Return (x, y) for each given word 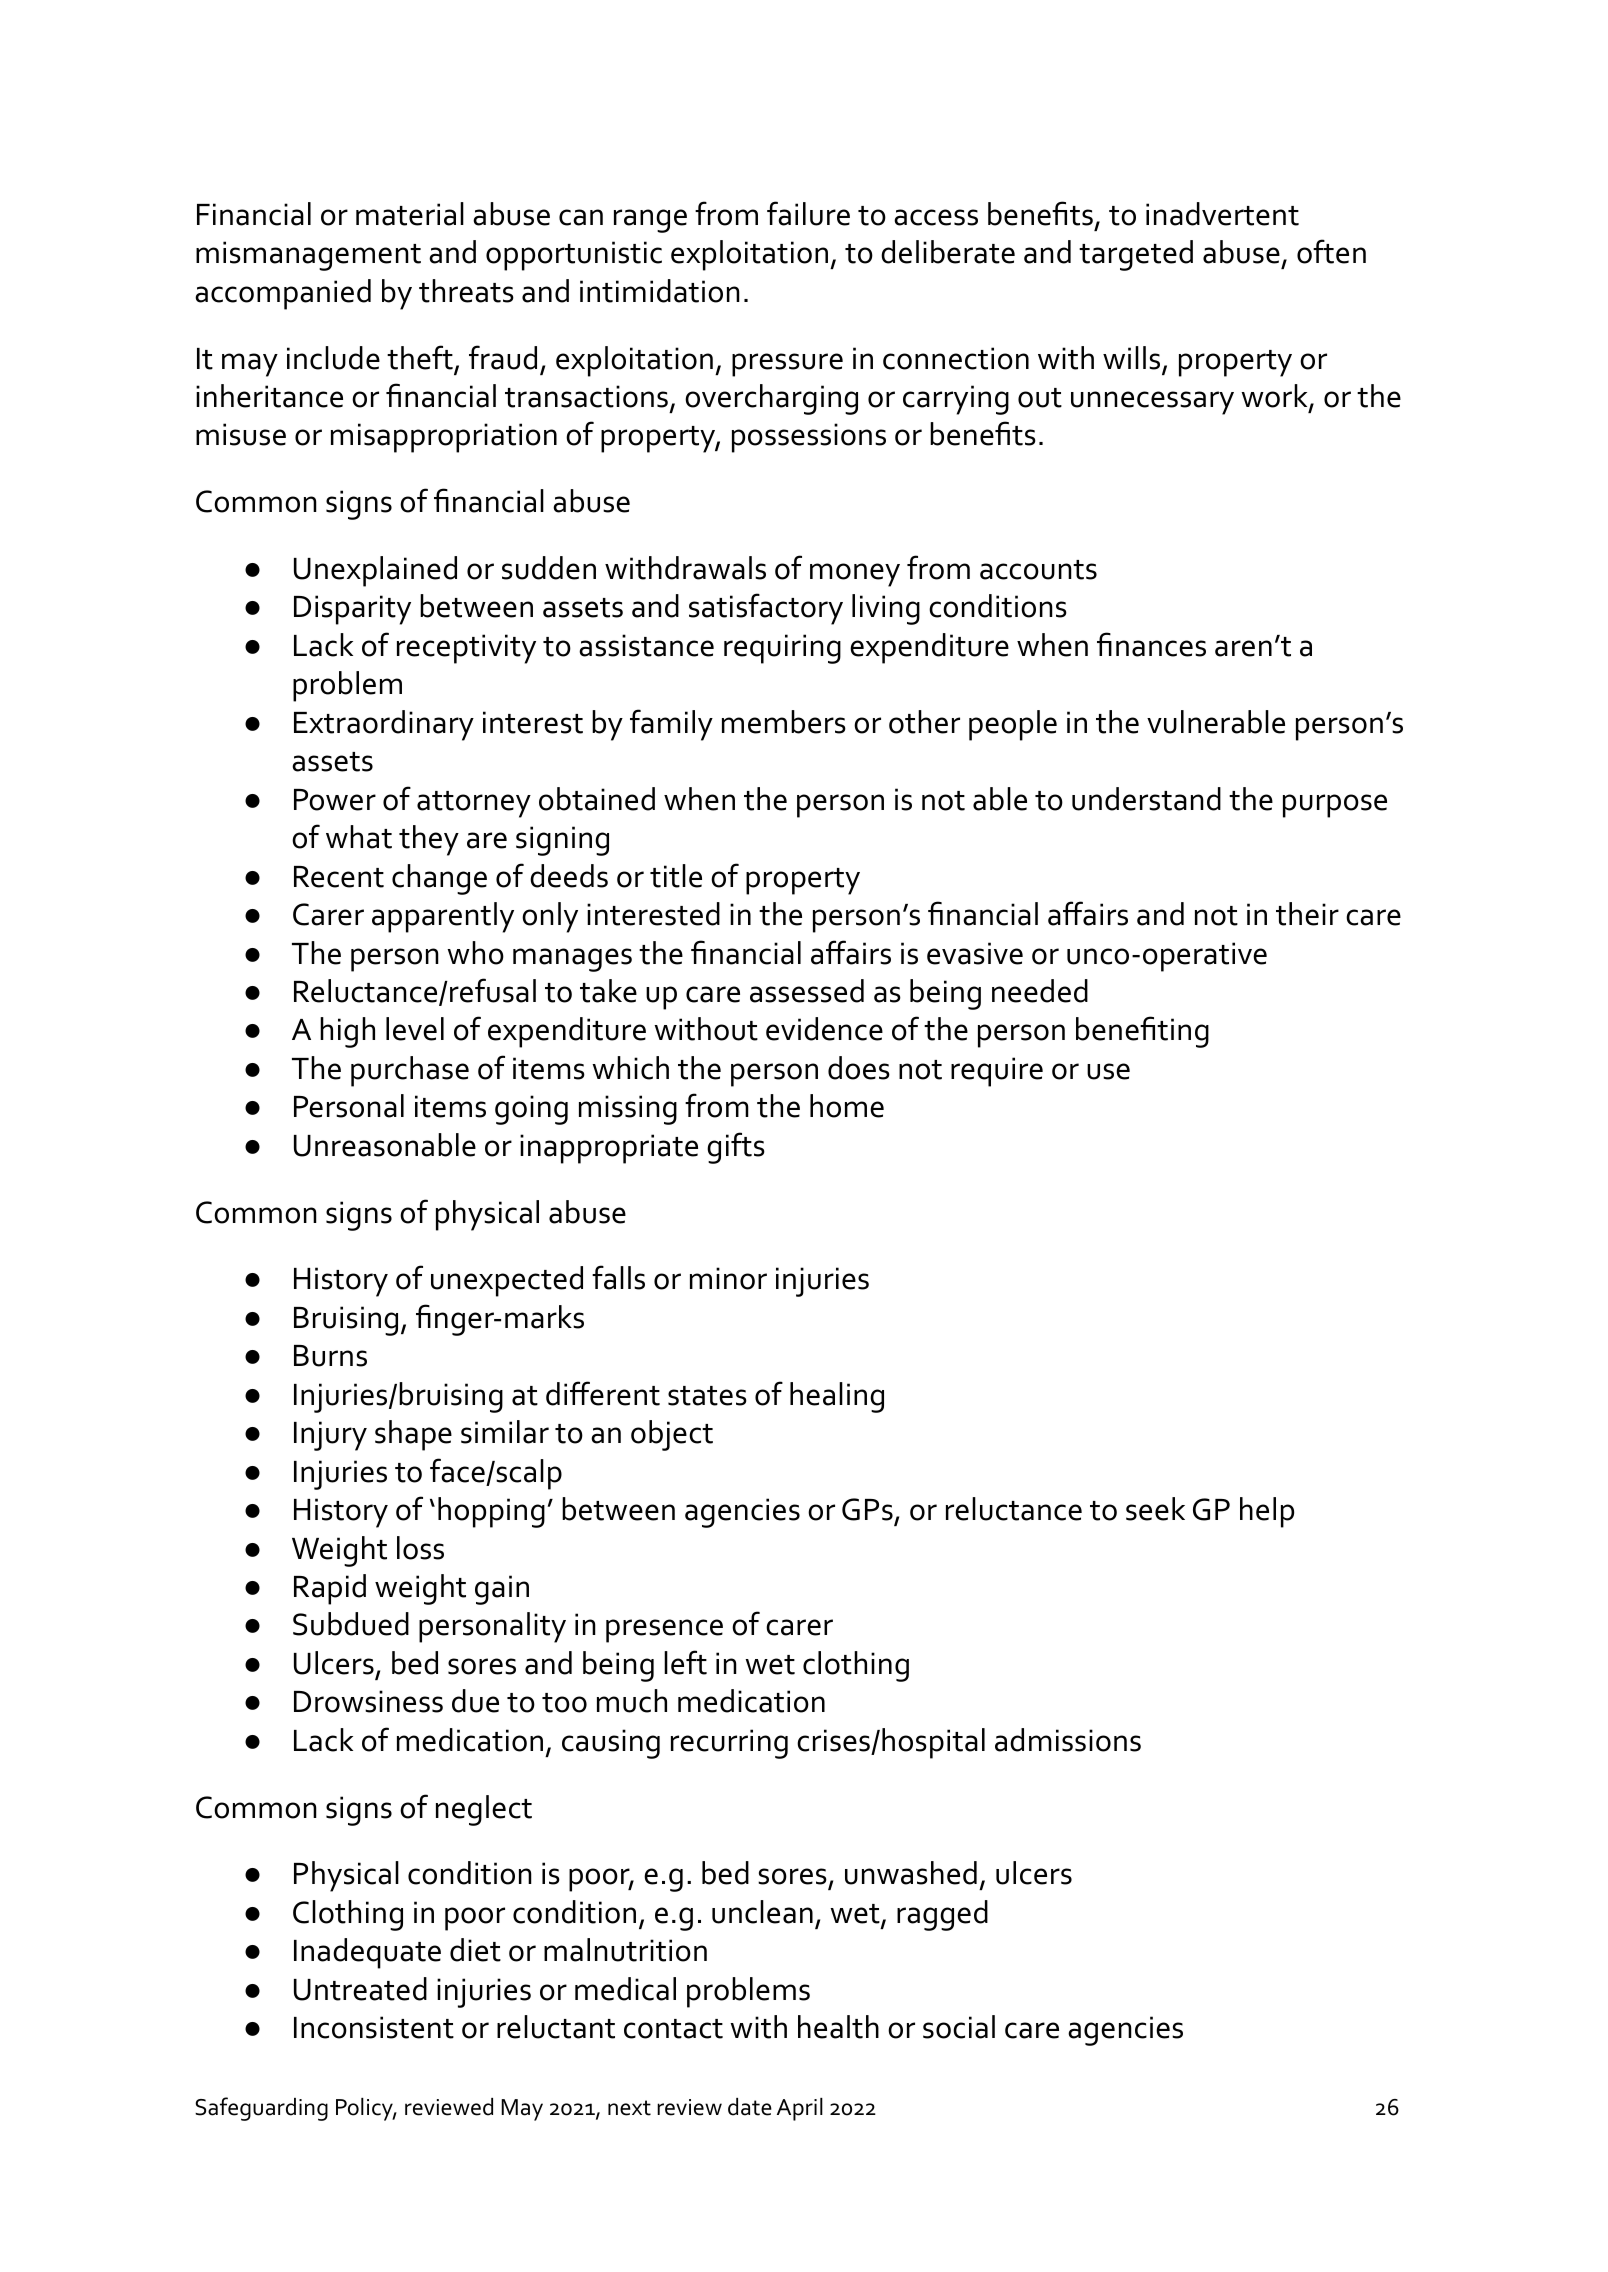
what (359, 837)
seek (1155, 1509)
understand (1146, 799)
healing (837, 1397)
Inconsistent (374, 2027)
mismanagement (308, 256)
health (838, 2027)
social (959, 2027)
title (676, 876)
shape (413, 1435)
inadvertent (1222, 214)
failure (808, 213)
